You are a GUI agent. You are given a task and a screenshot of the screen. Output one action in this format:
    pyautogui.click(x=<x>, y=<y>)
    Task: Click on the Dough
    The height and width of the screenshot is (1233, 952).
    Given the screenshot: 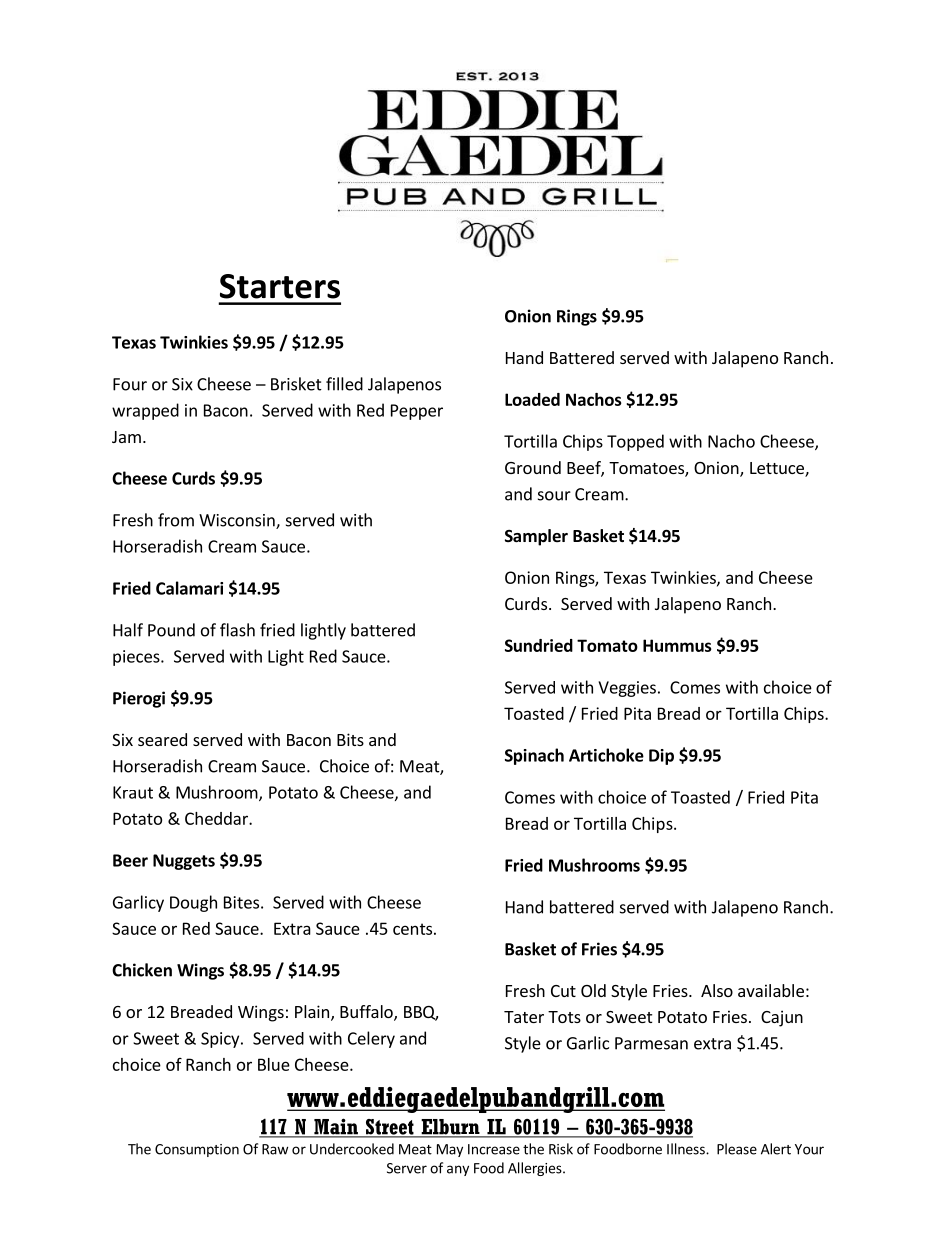 What is the action you would take?
    pyautogui.click(x=193, y=903)
